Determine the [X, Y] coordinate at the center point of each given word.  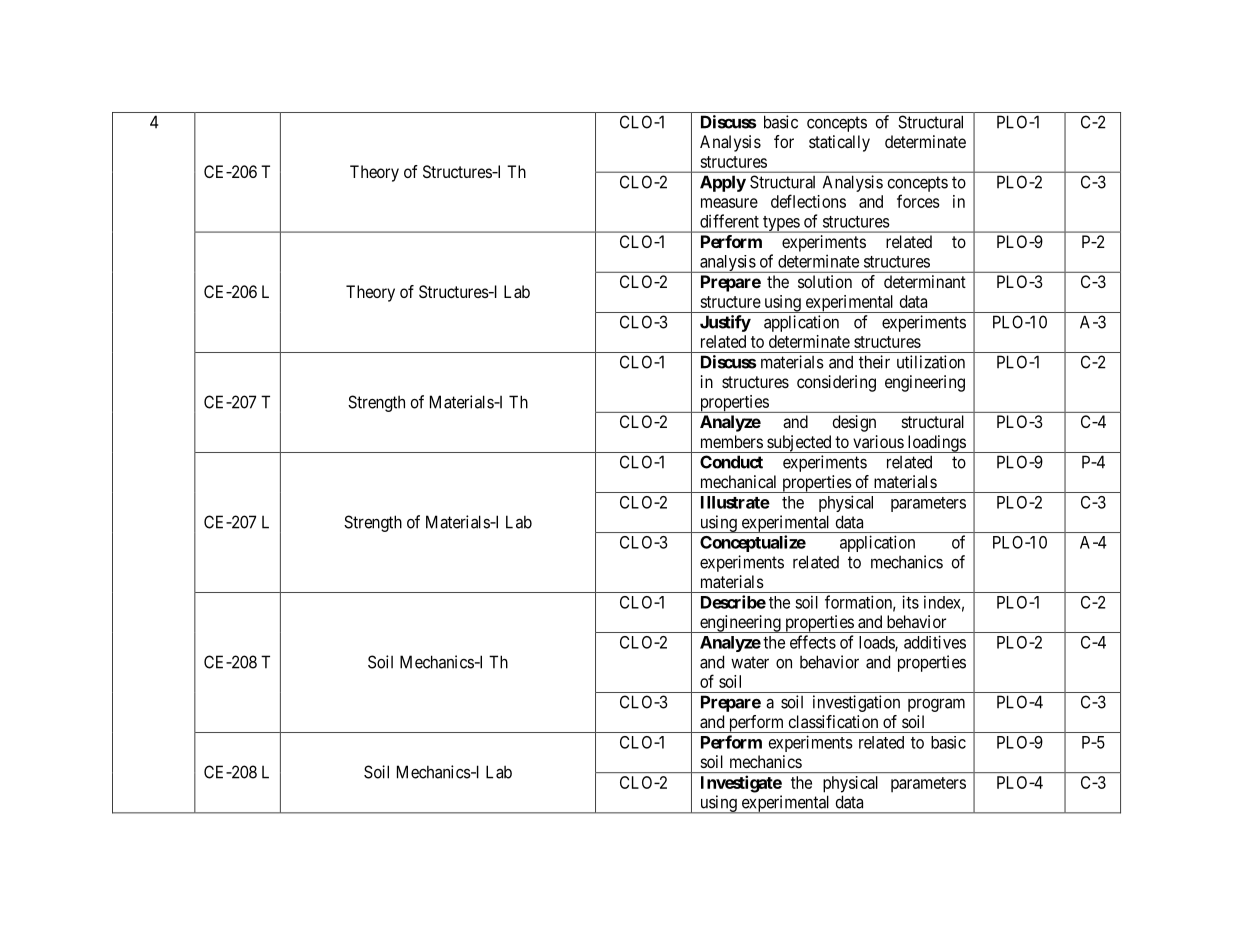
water [750, 662]
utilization [931, 362]
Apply [723, 183]
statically [839, 143]
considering [836, 383]
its [910, 602]
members [732, 441]
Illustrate [735, 502]
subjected [799, 444]
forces [918, 201]
